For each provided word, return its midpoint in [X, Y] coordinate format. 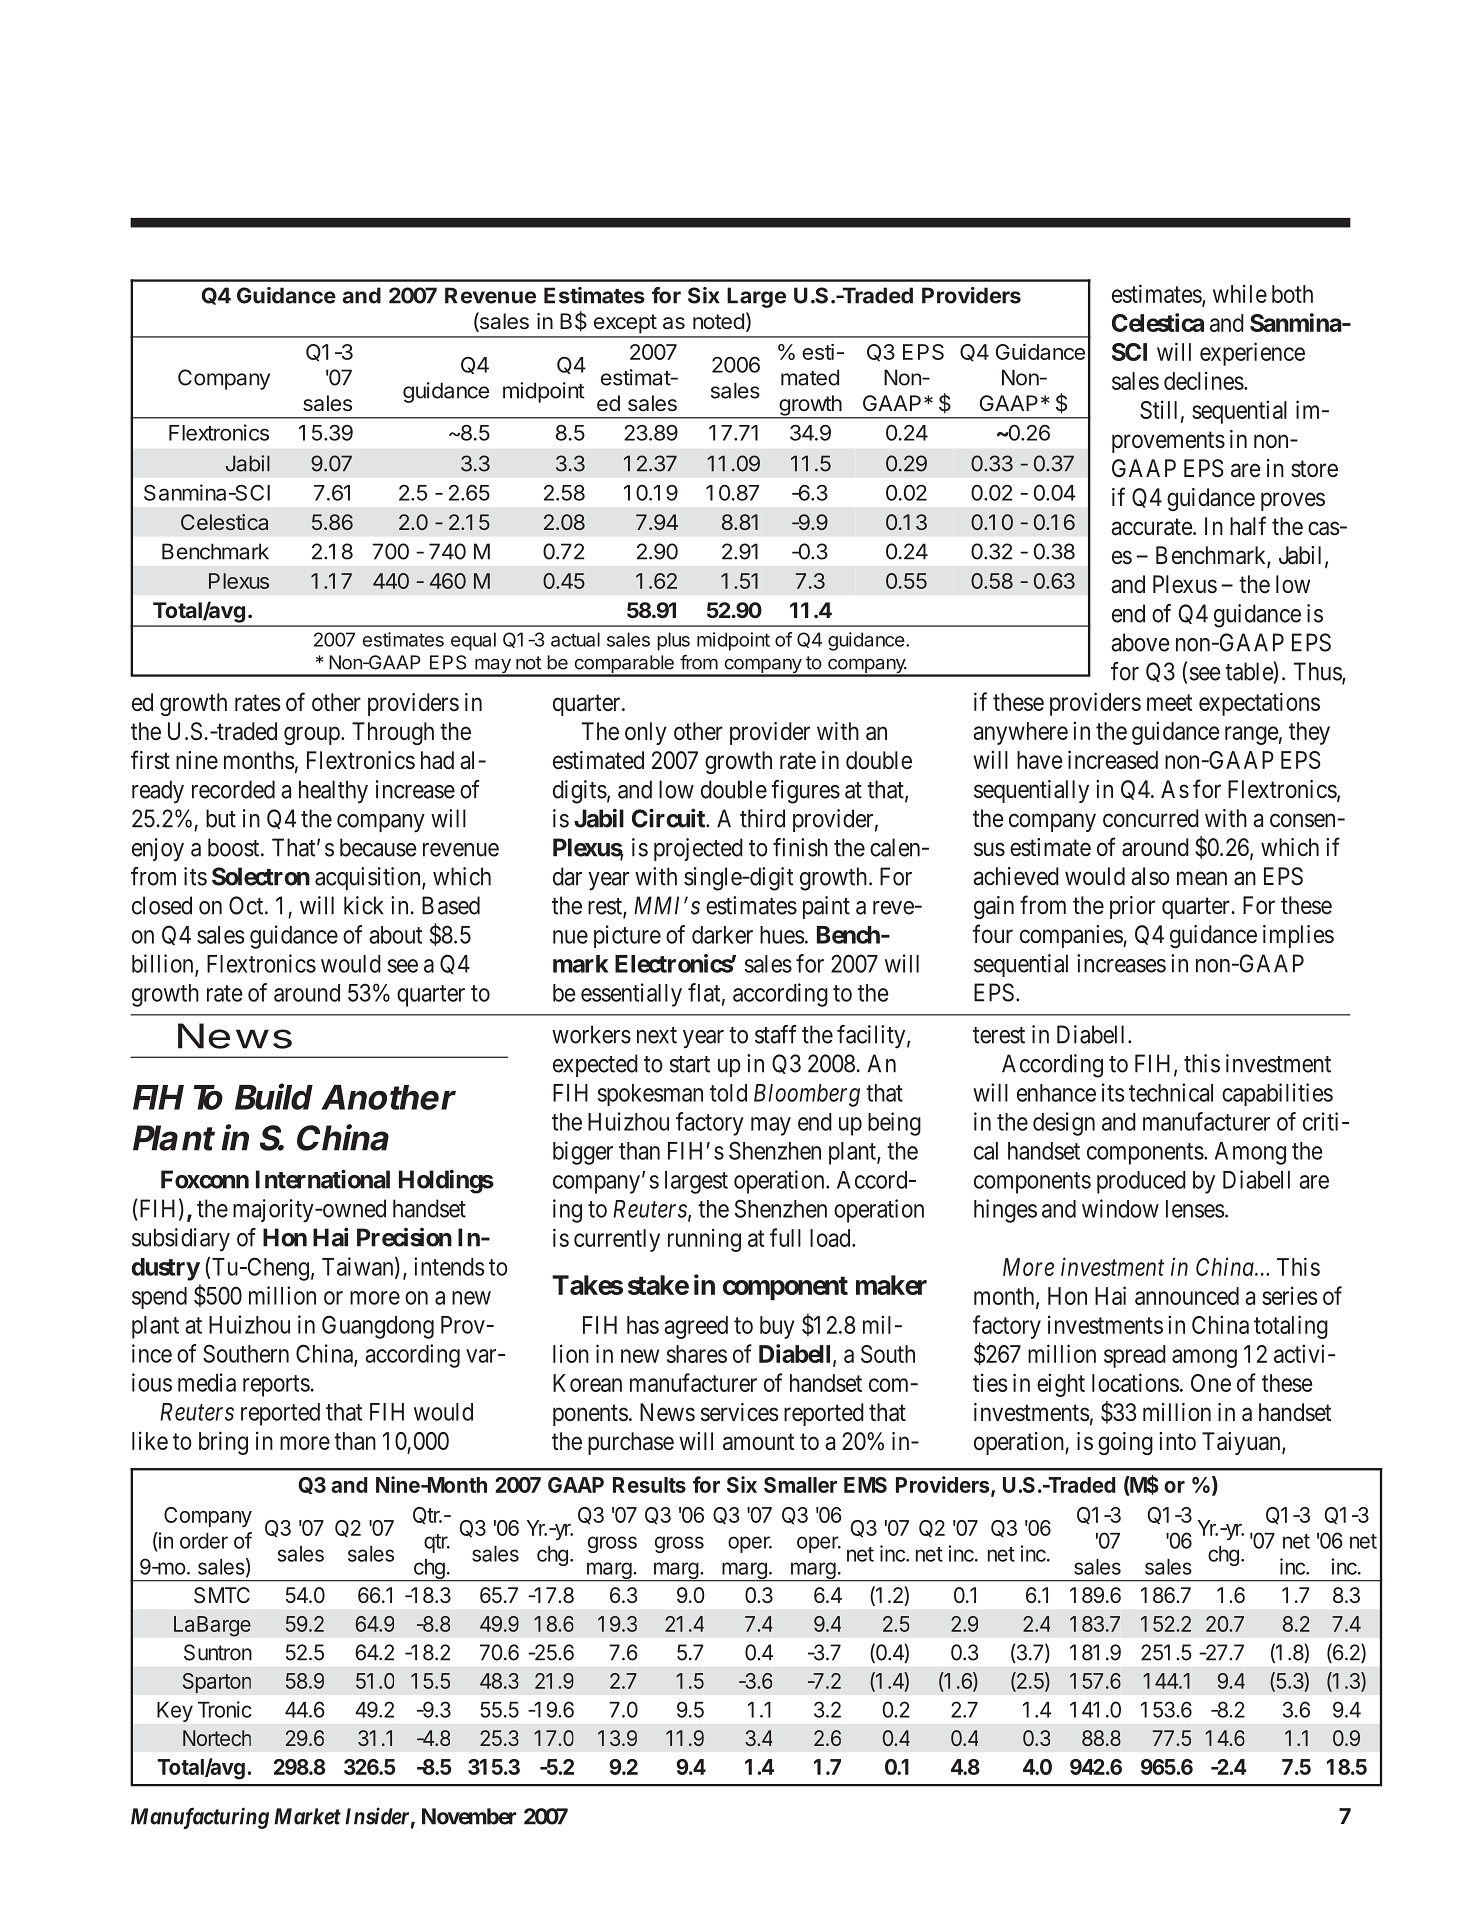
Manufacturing [200, 1818]
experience [1252, 354]
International [323, 1179]
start [690, 1064]
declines [1204, 380]
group [313, 735]
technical [1171, 1092]
